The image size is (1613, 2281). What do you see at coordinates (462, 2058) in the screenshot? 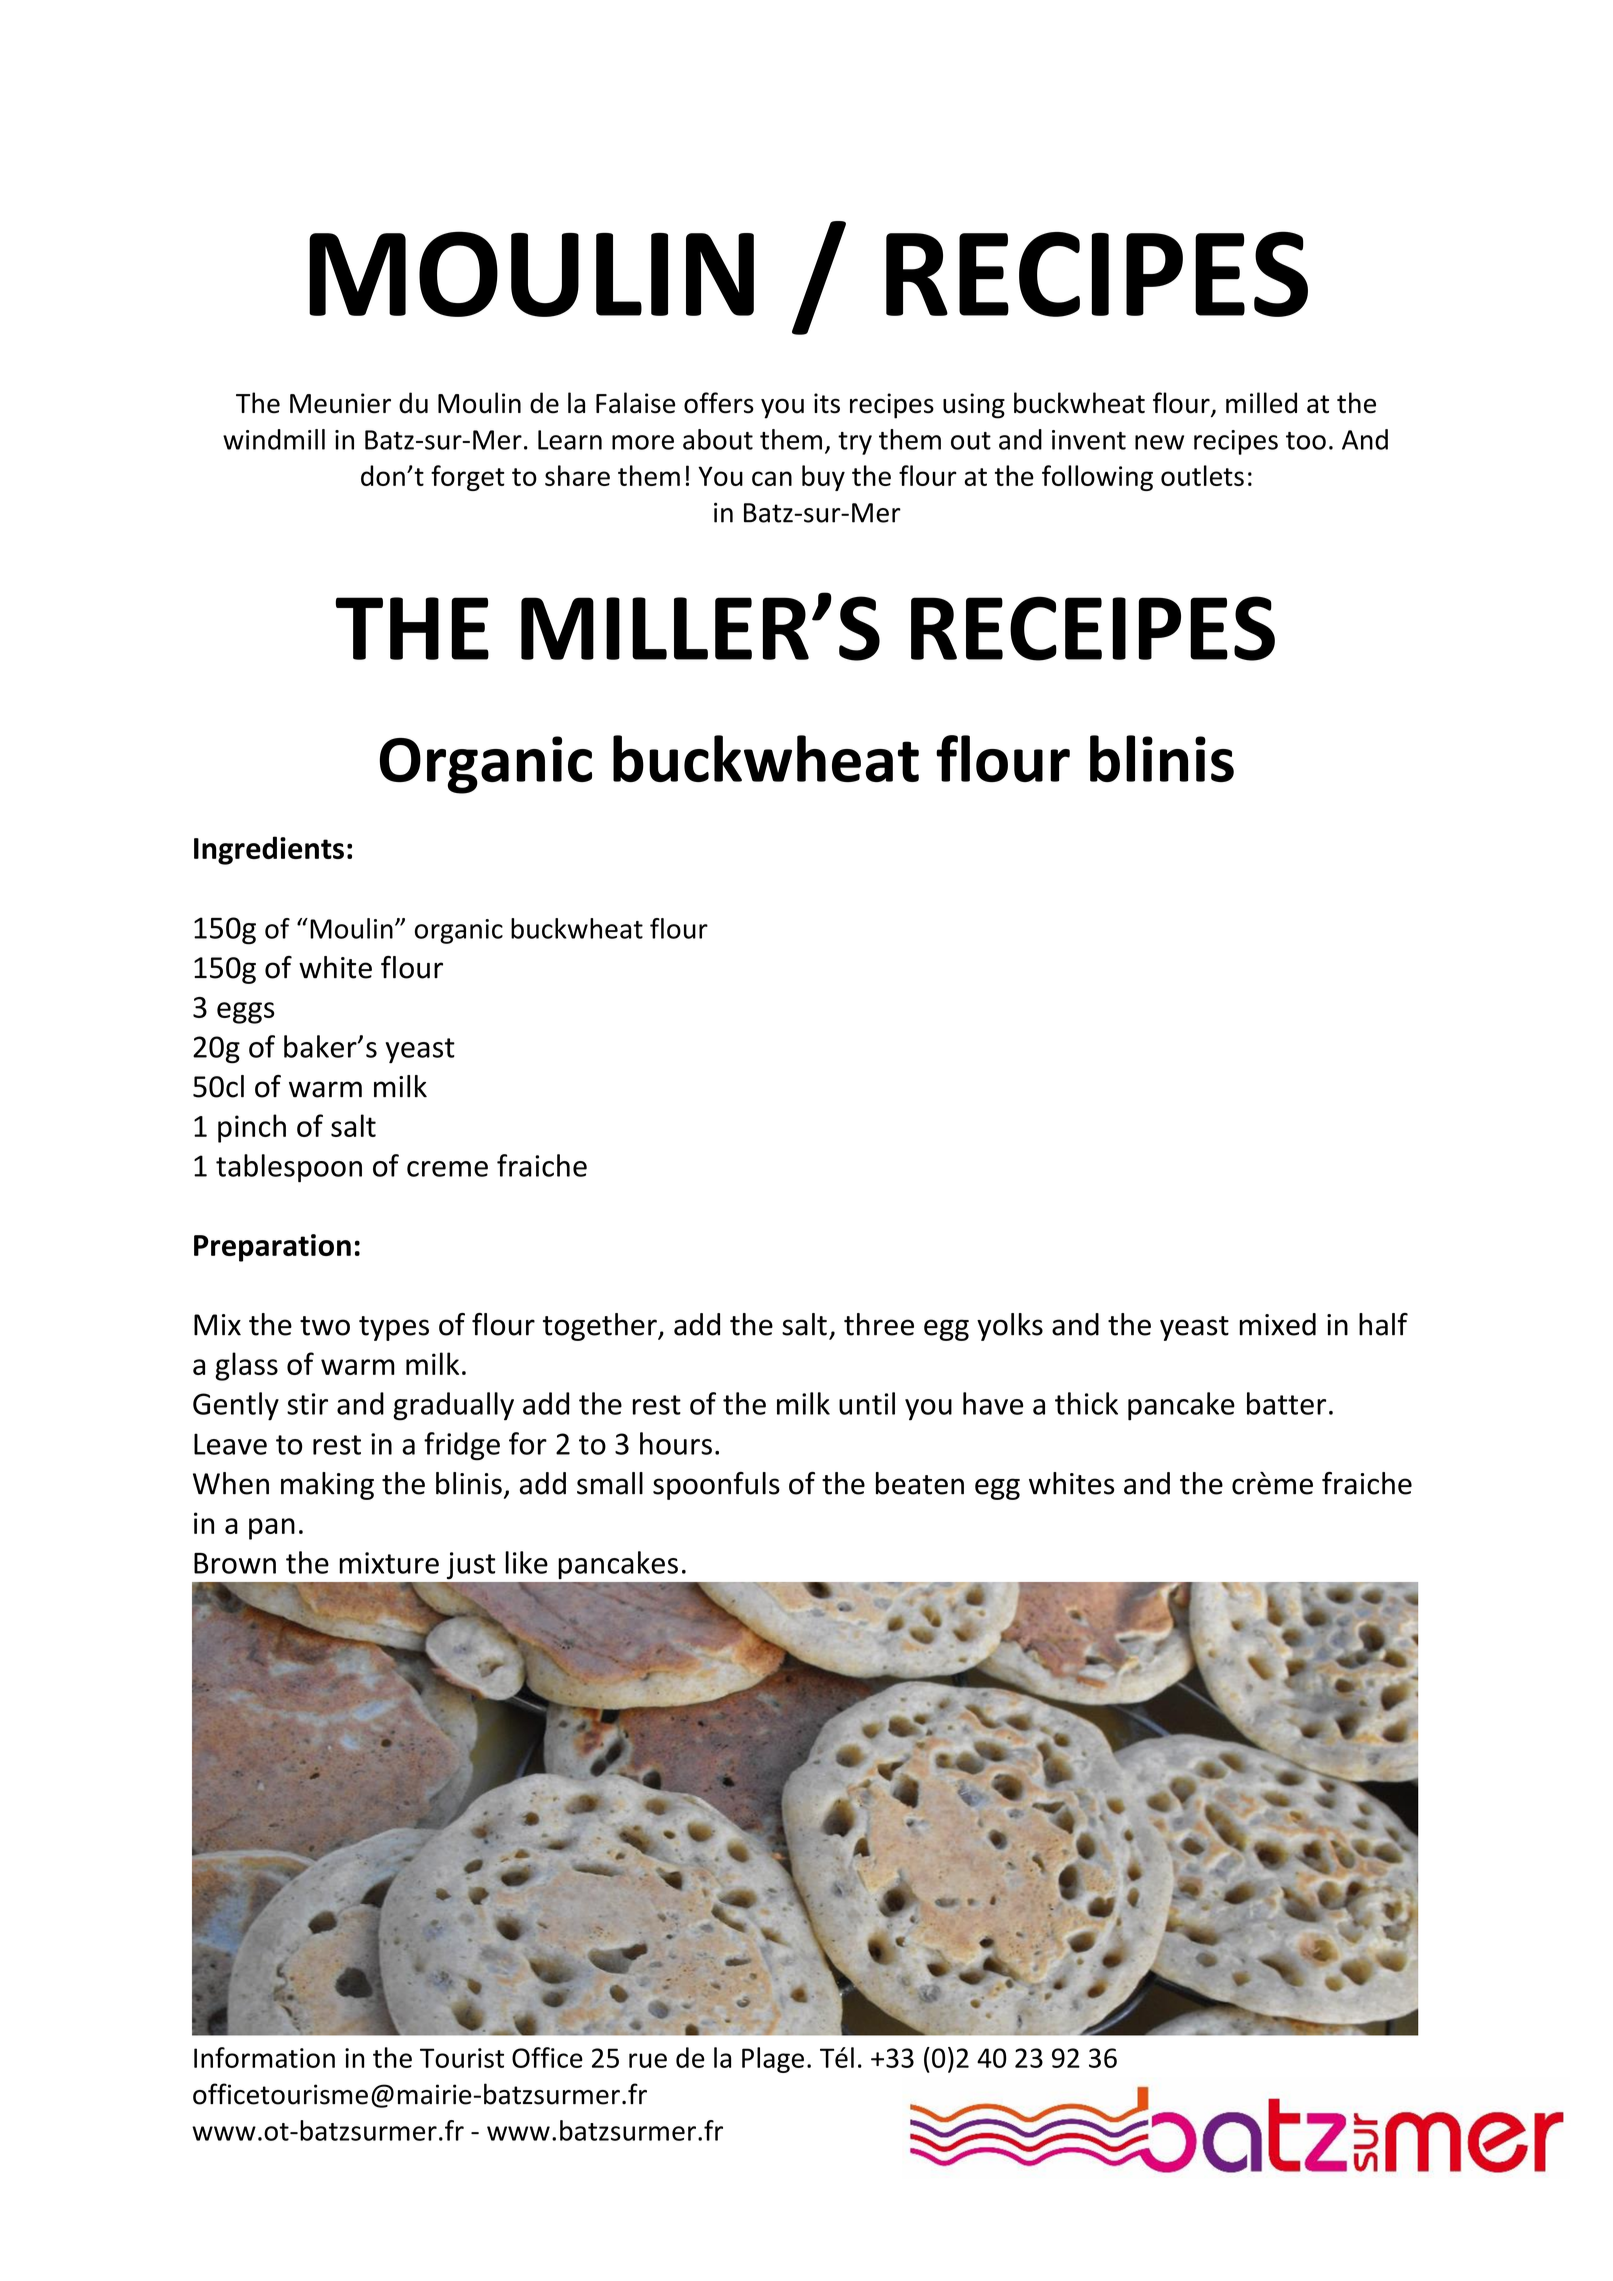
I see `Tourist` at bounding box center [462, 2058].
